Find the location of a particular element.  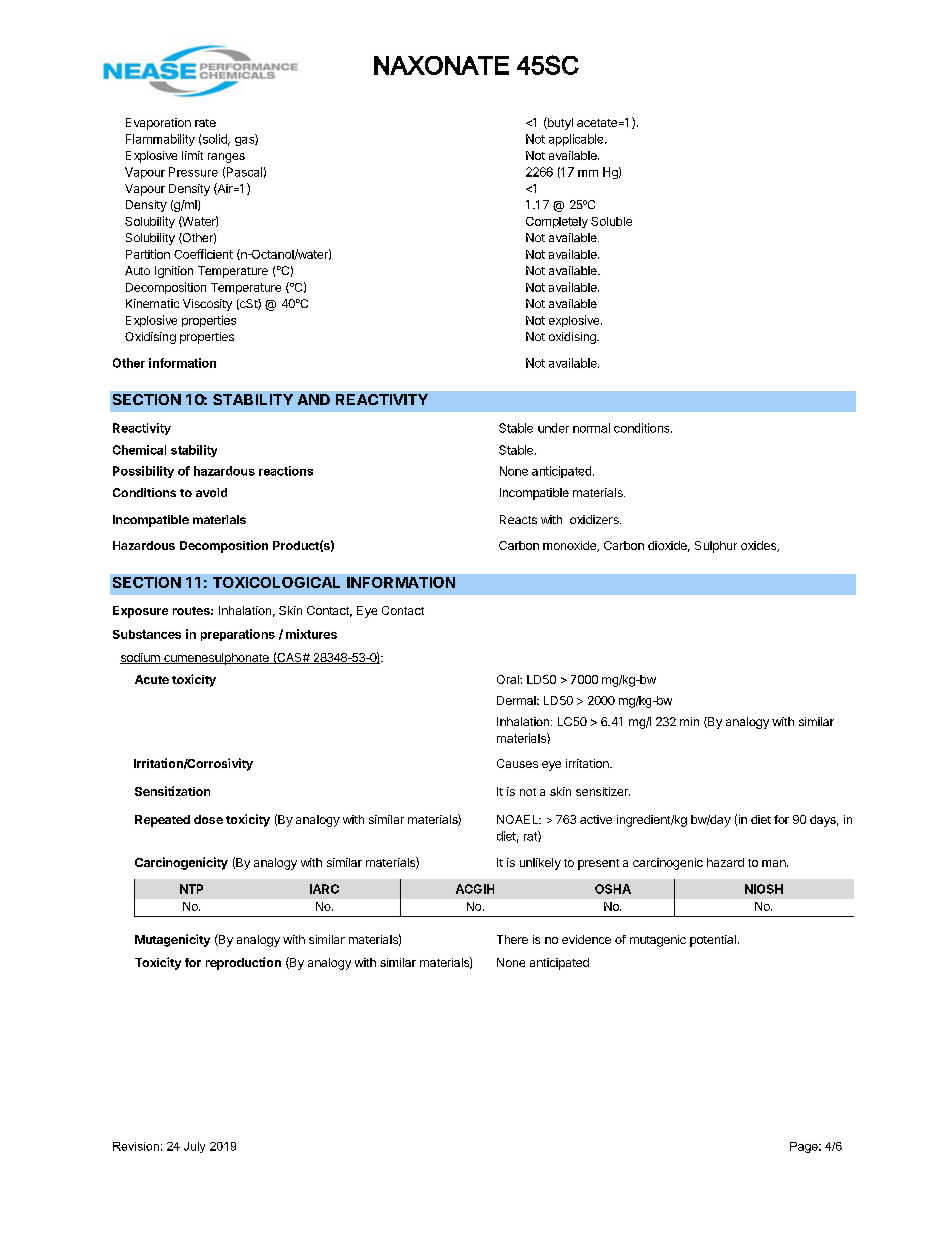

July is located at coordinates (194, 1147).
